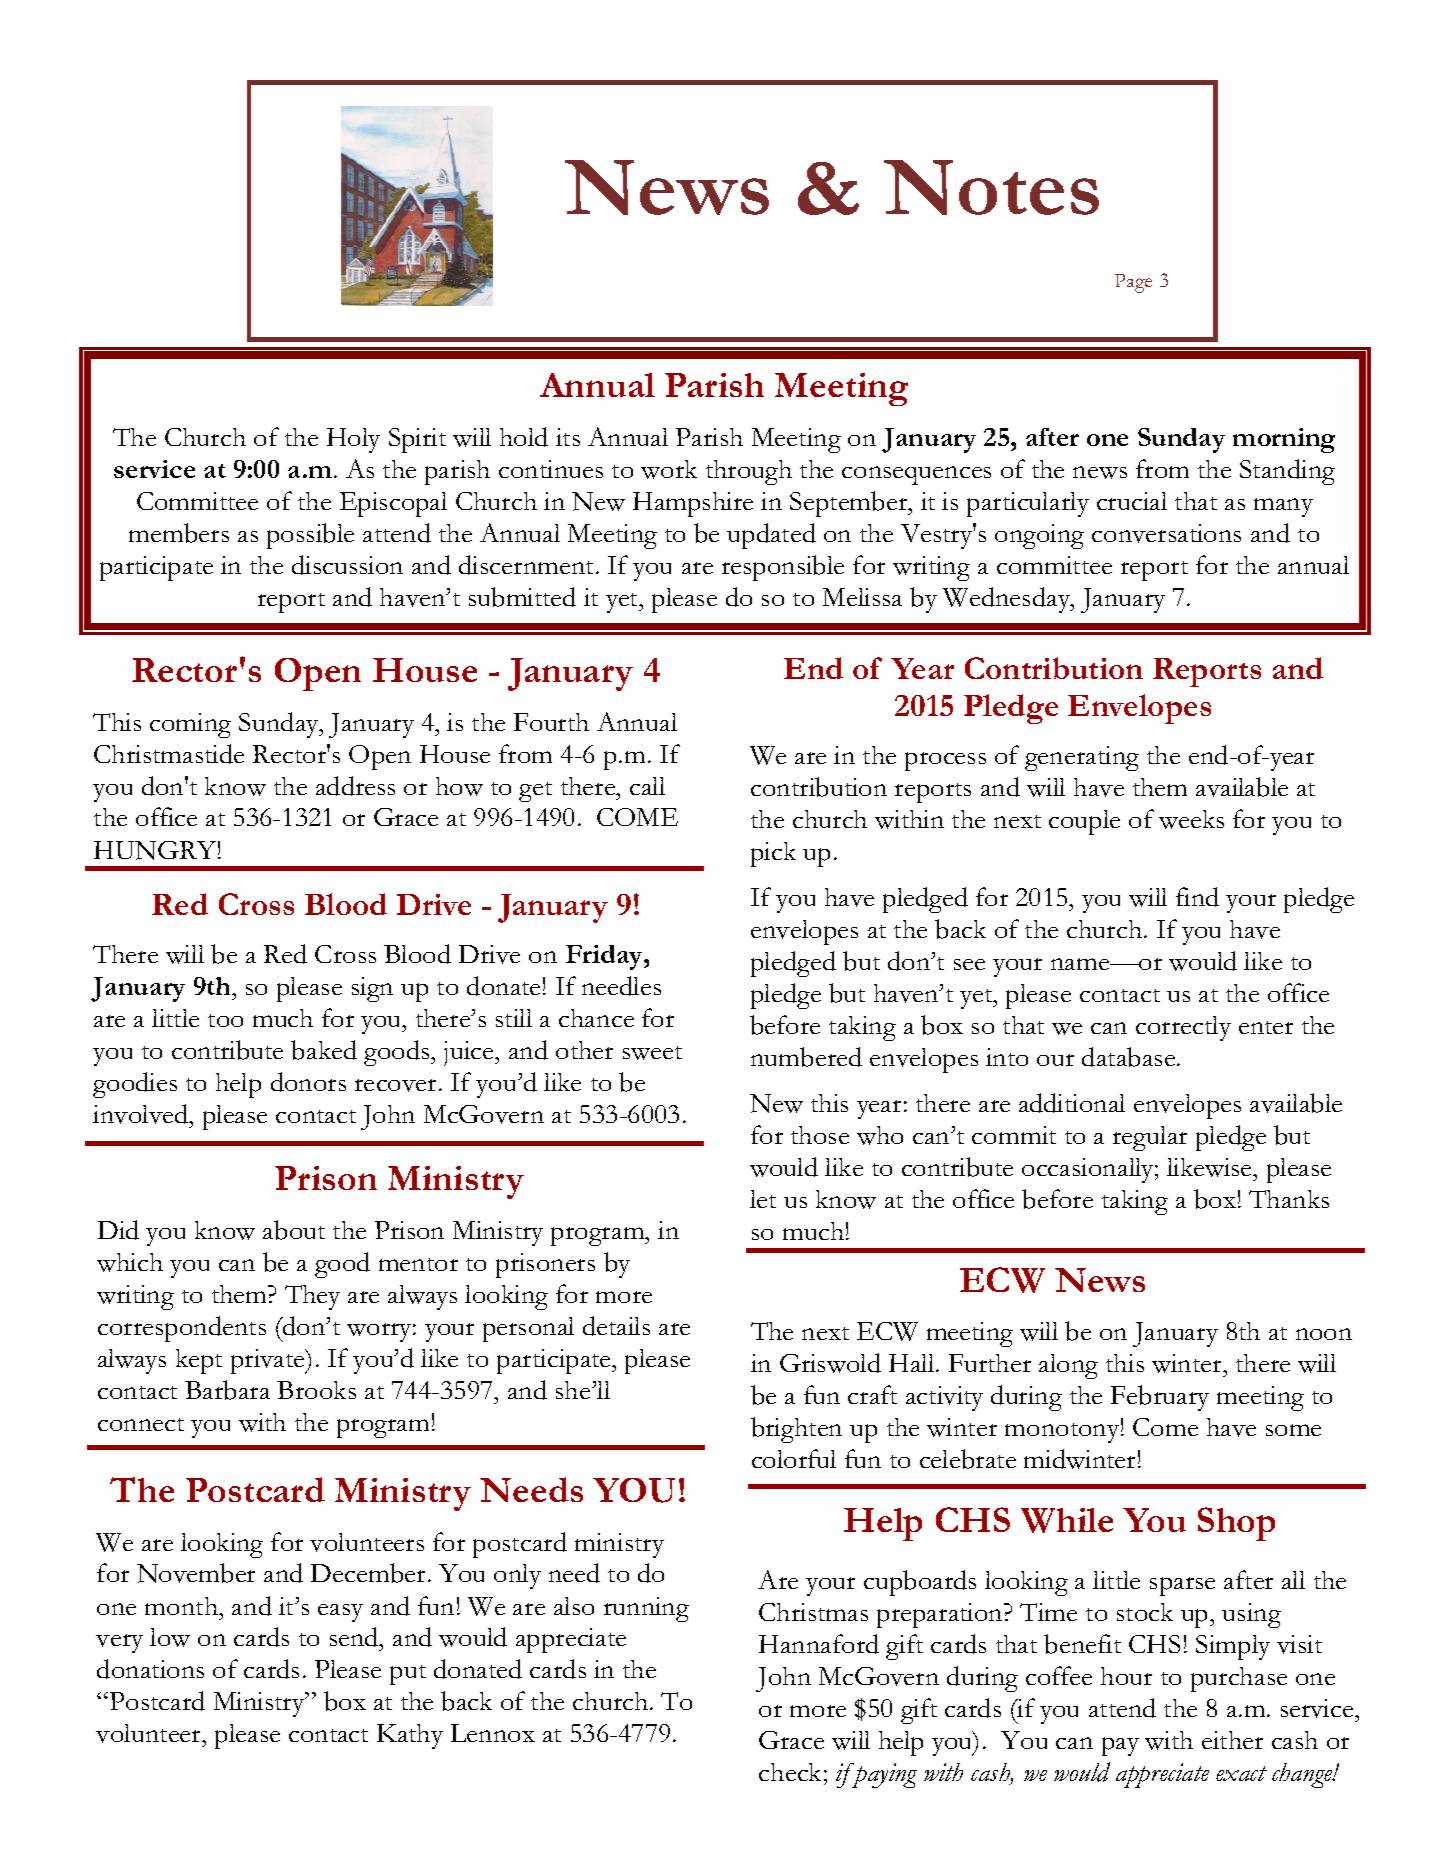 This page has width=1450, height=1876. I want to click on donations, so click(150, 1669).
